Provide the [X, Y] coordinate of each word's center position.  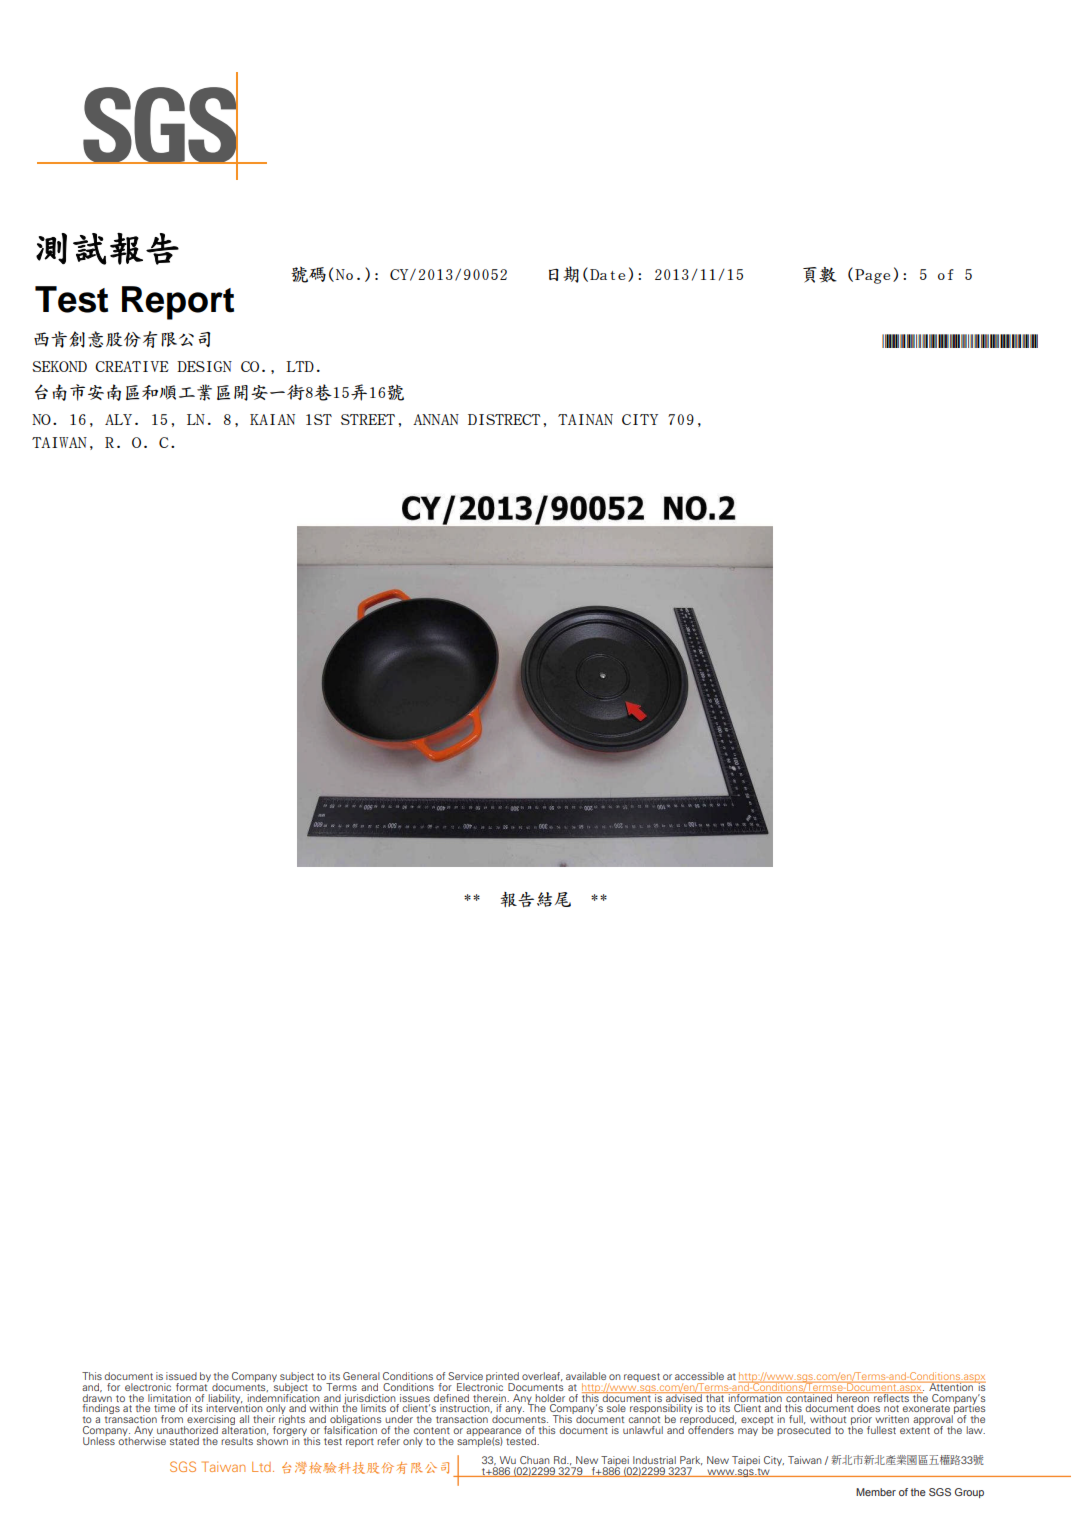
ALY [118, 419]
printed [502, 1378]
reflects [891, 1397]
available [586, 1376]
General [361, 1376]
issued [181, 1376]
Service [465, 1376]
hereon [853, 1397]
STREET [368, 419]
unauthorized [187, 1430]
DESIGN [204, 366]
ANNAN [436, 419]
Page [872, 276]
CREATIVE [132, 366]
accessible [699, 1376]
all [244, 1419]
